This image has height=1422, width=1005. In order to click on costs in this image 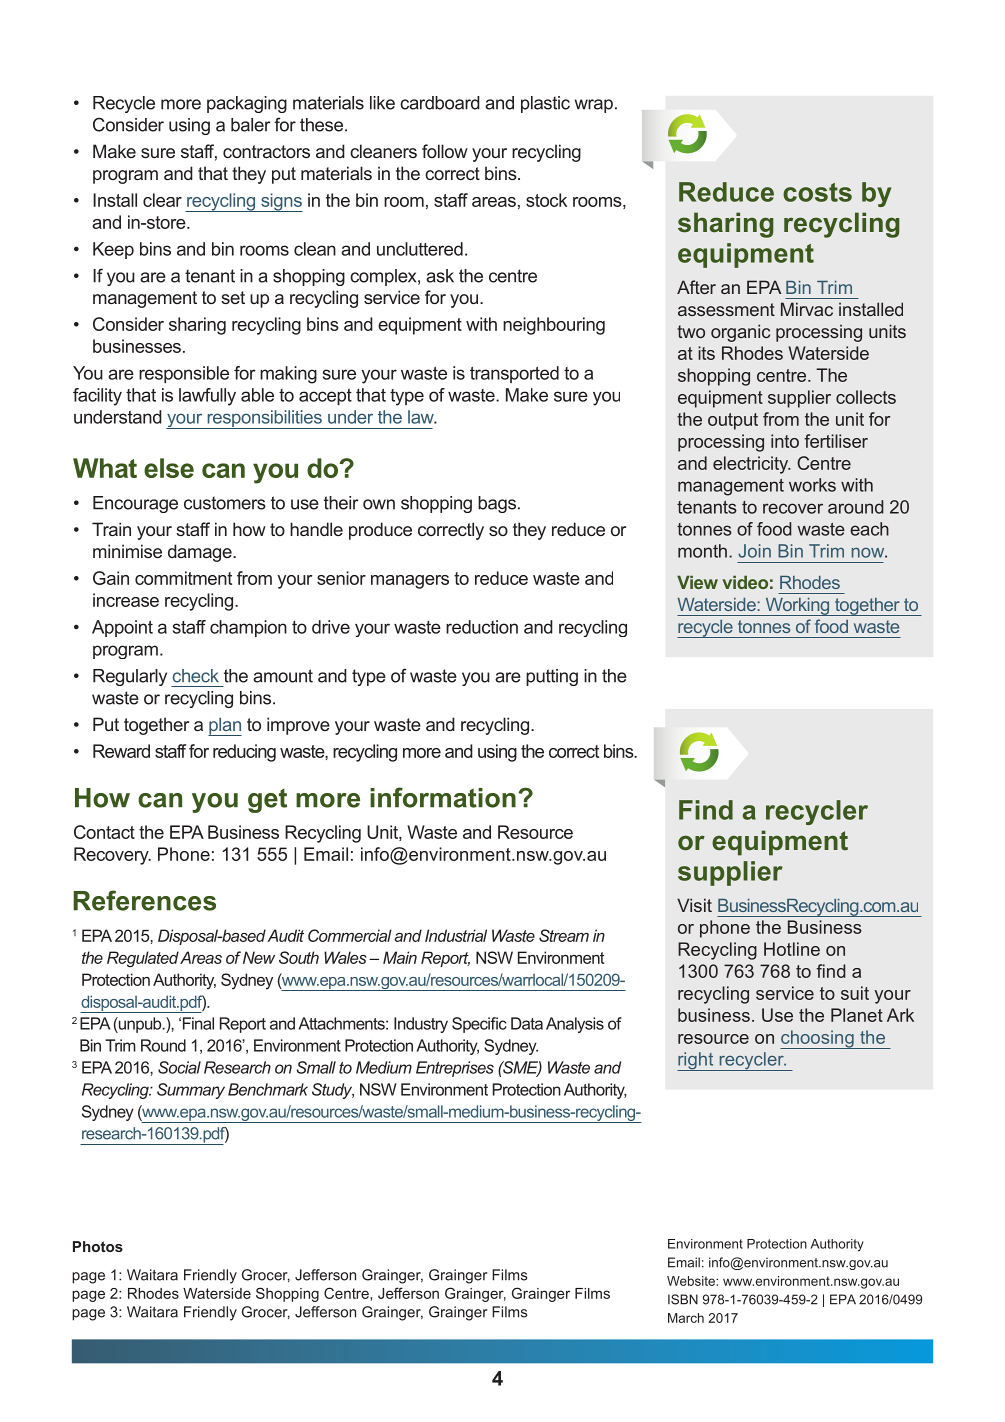, I will do `click(817, 192)`.
